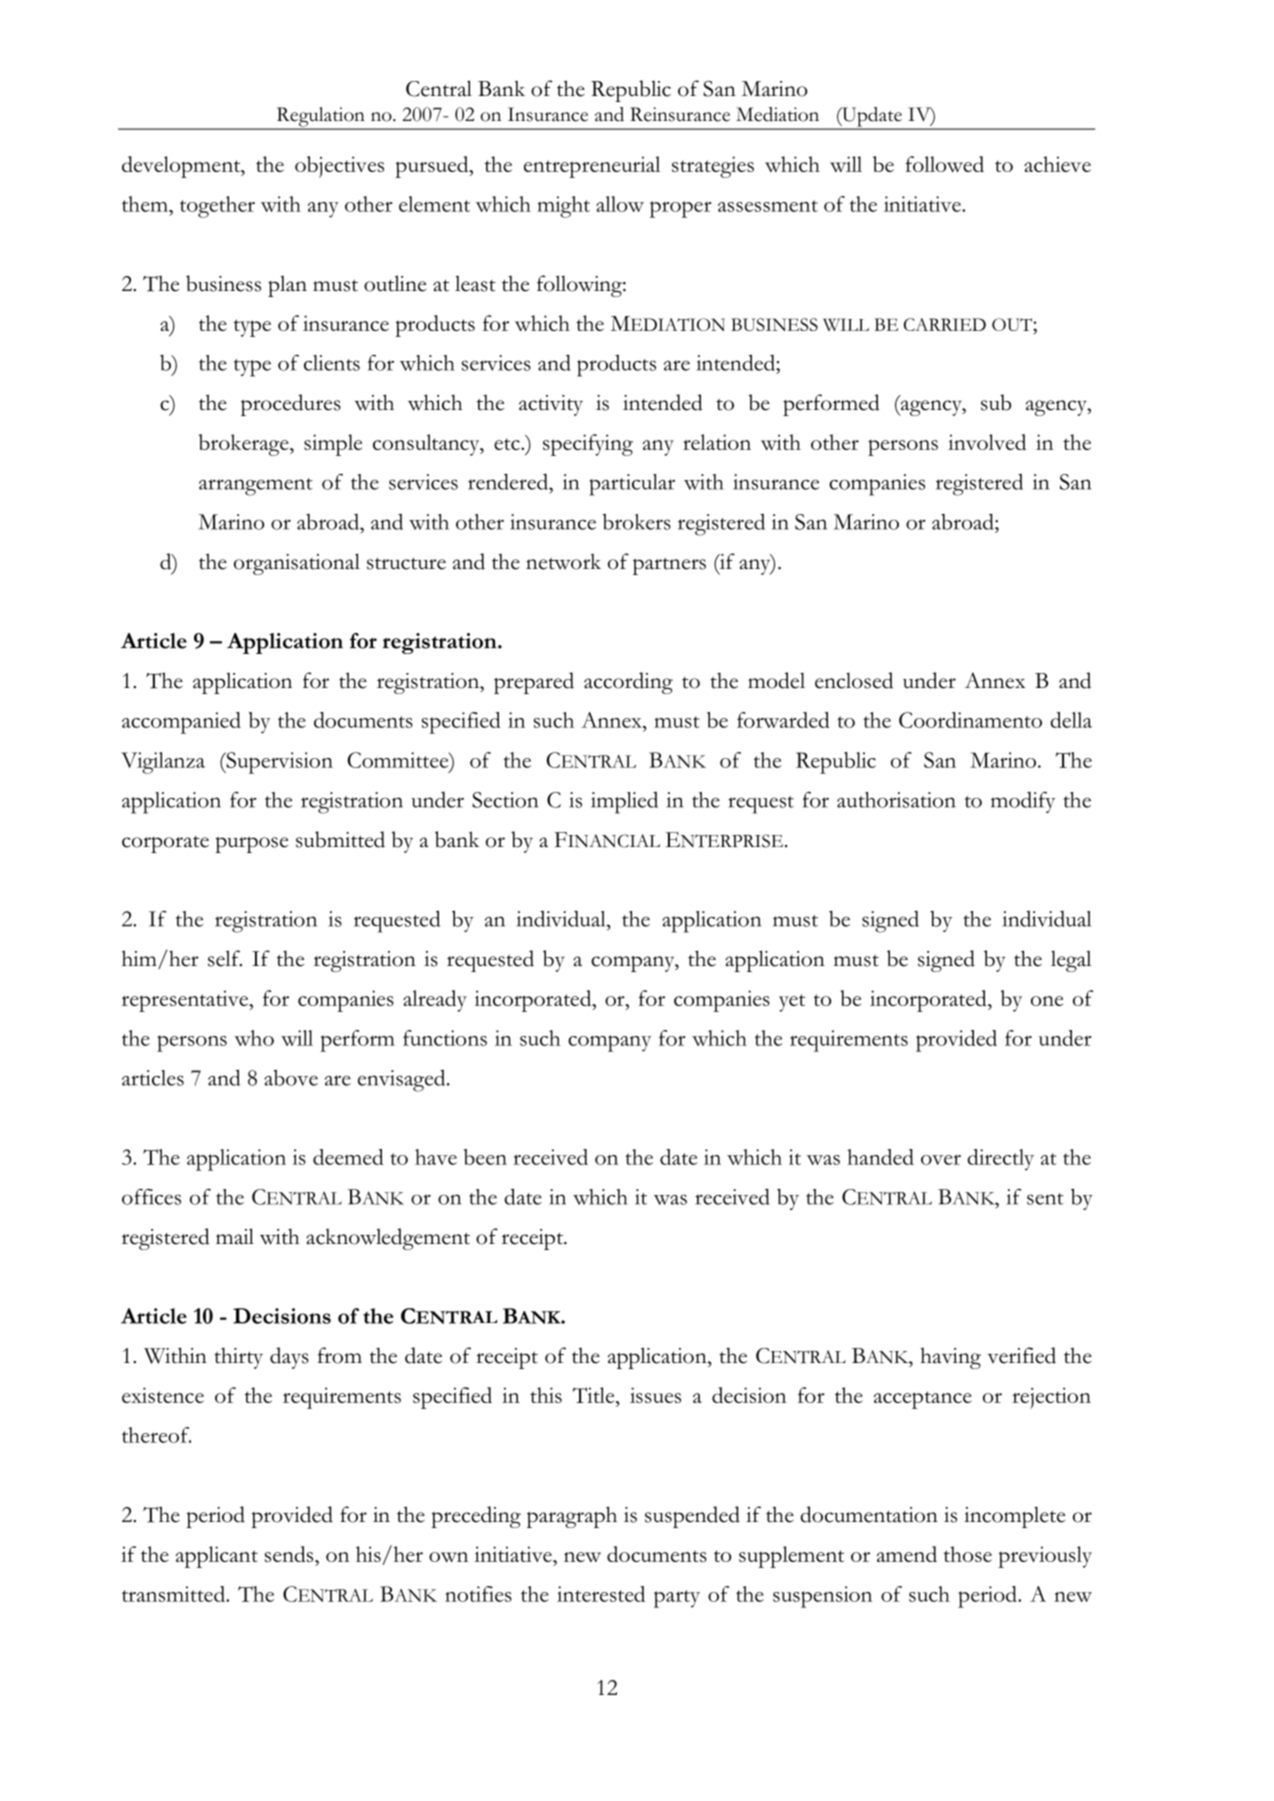  I want to click on having, so click(950, 1358).
